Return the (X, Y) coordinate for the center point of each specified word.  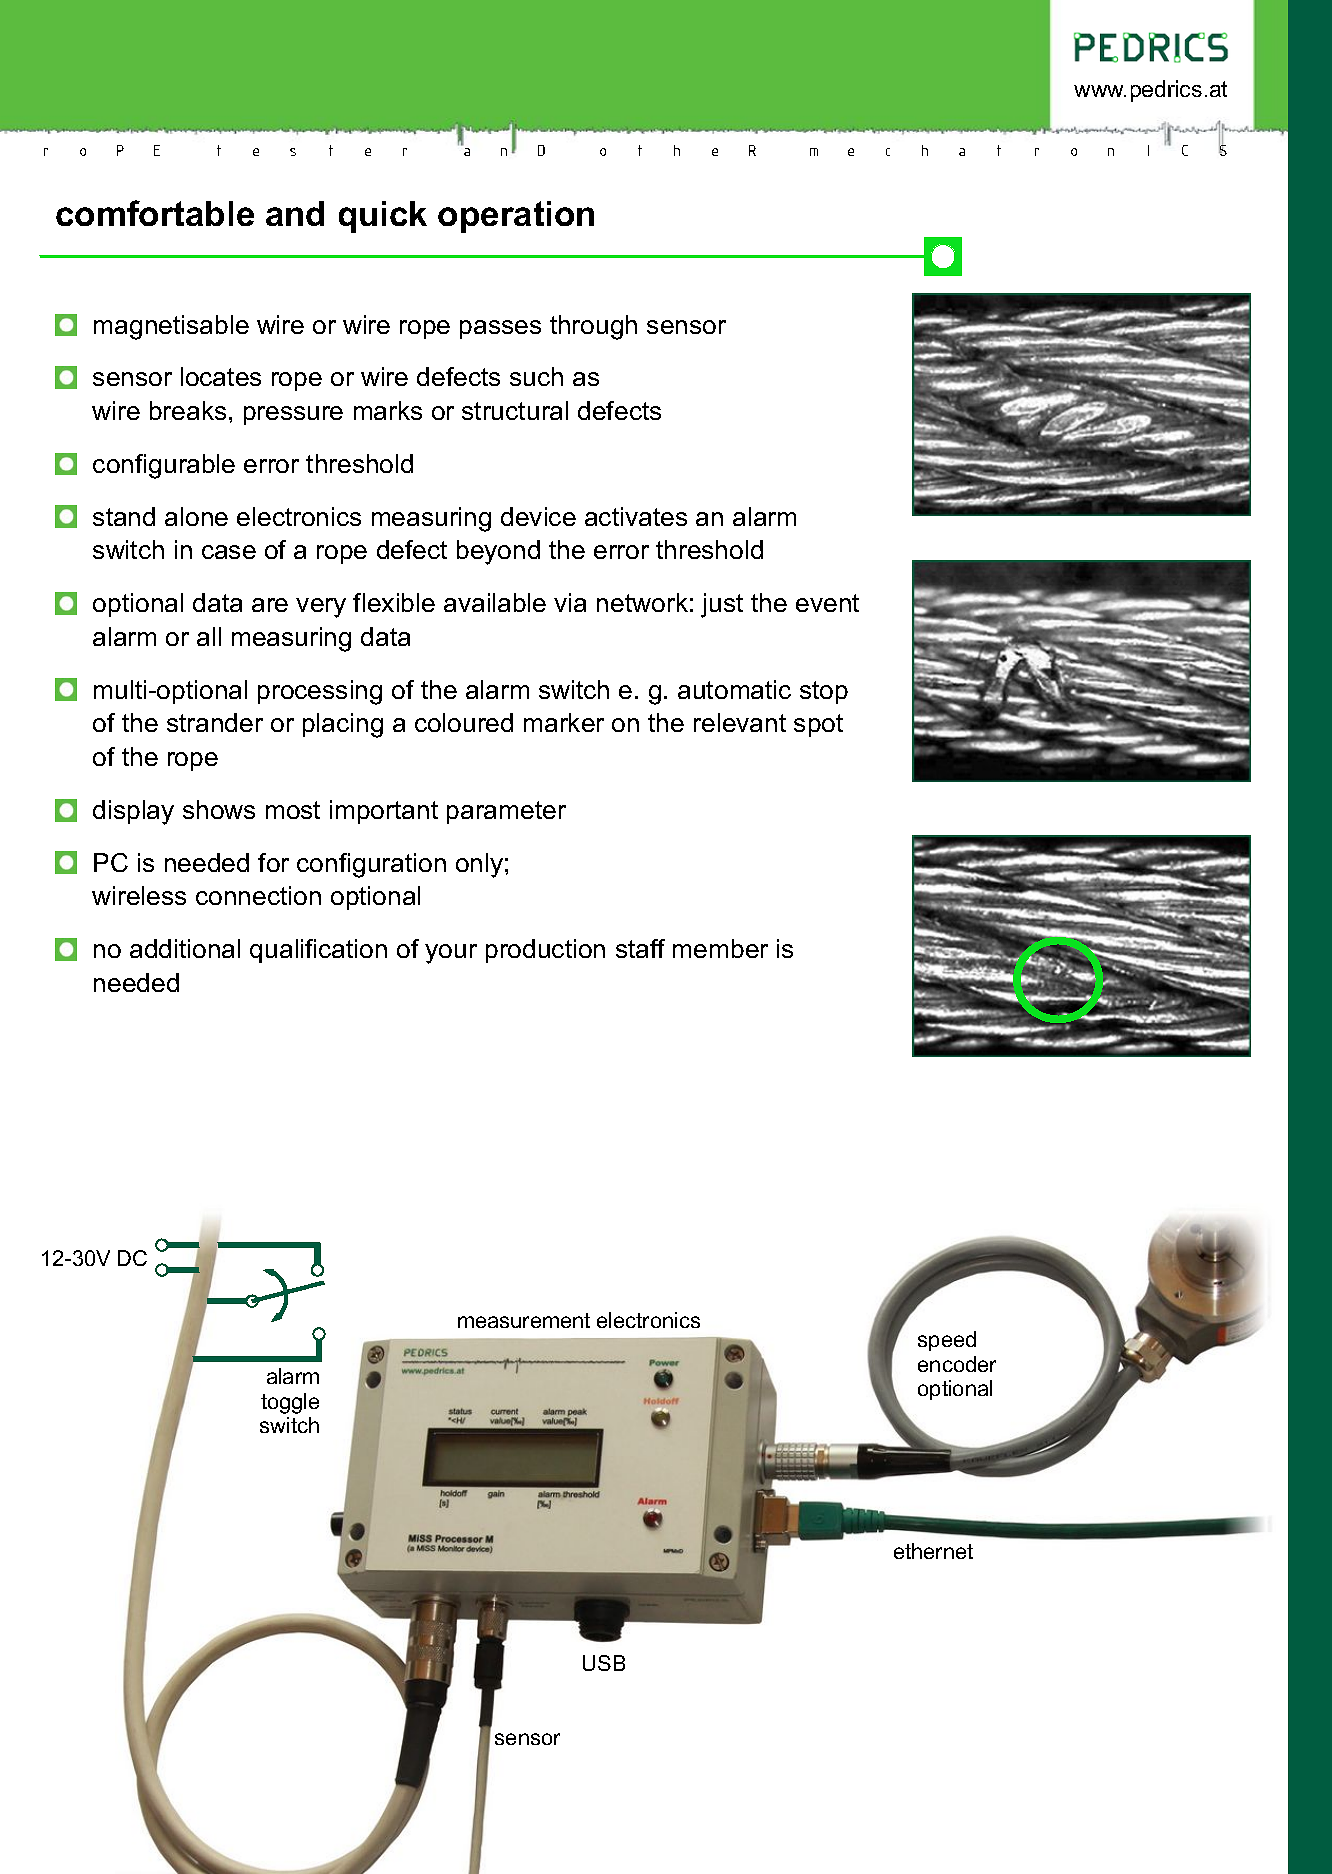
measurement (524, 1320)
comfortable (155, 213)
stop (824, 692)
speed (947, 1341)
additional (185, 948)
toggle (290, 1403)
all (209, 636)
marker (564, 722)
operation (516, 217)
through (593, 327)
